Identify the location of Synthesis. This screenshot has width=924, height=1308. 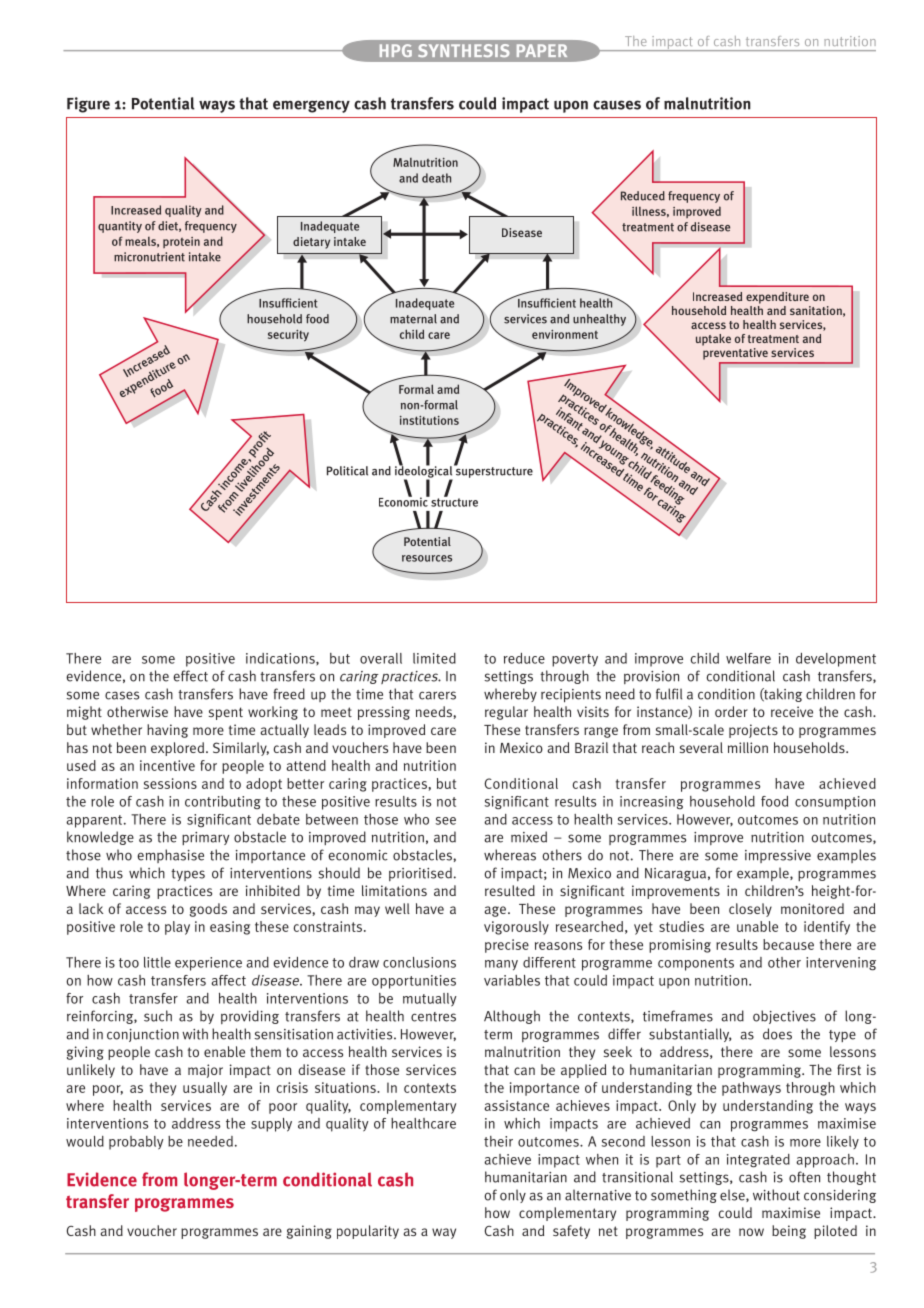
(463, 50).
